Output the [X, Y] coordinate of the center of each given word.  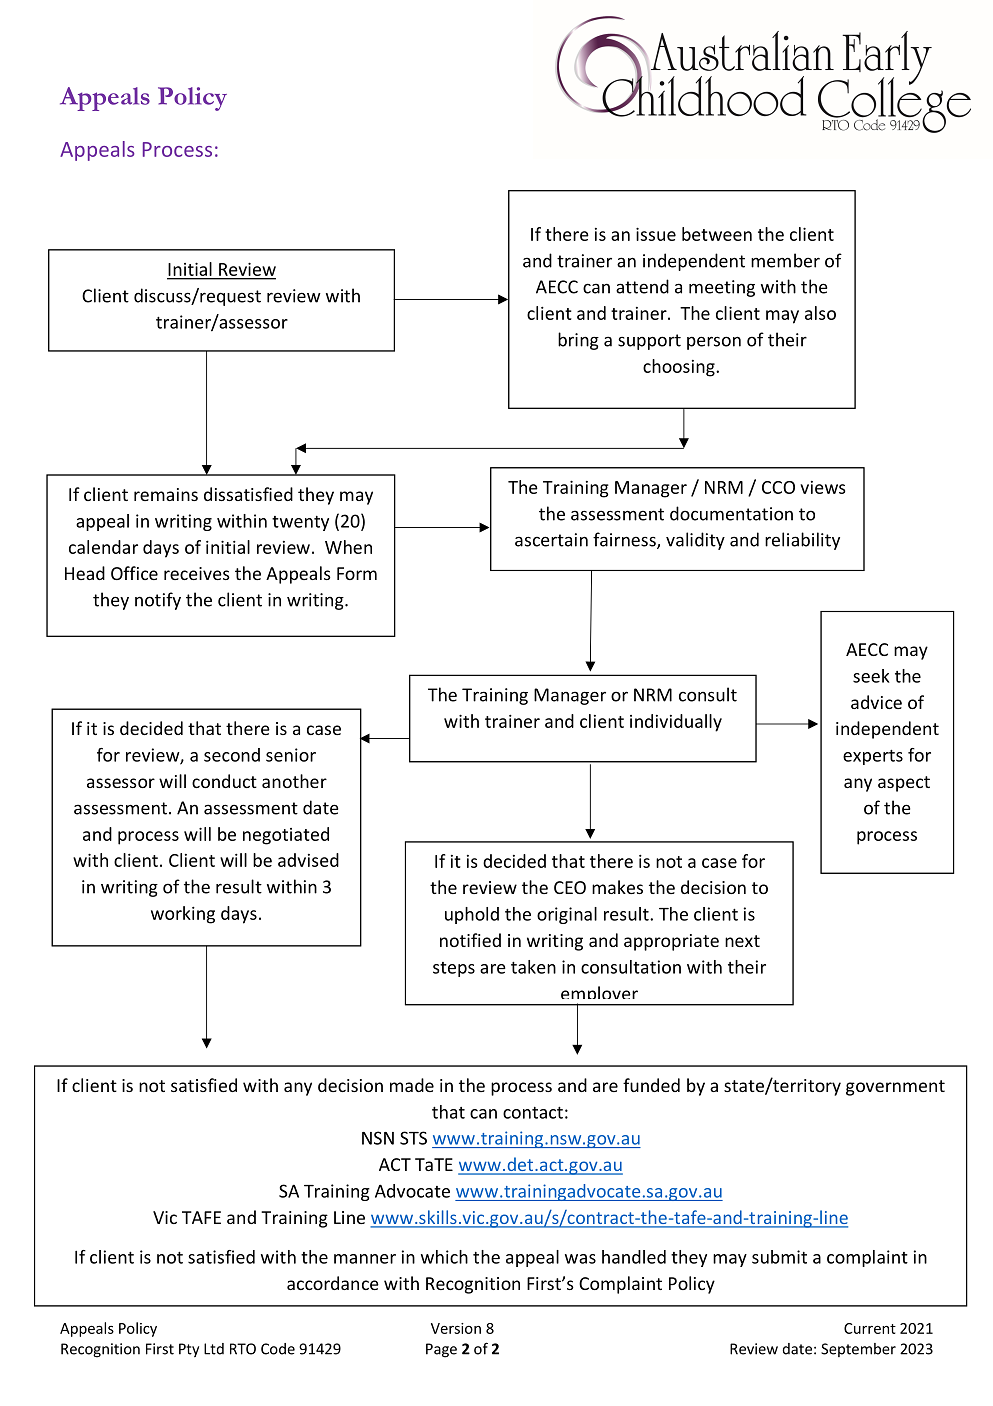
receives [197, 573]
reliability [802, 541]
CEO [570, 887]
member [785, 260]
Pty [189, 1350]
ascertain [551, 540]
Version [456, 1328]
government [895, 1088]
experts [873, 757]
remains [166, 494]
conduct [224, 781]
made [412, 1085]
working [183, 915]
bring [578, 341]
